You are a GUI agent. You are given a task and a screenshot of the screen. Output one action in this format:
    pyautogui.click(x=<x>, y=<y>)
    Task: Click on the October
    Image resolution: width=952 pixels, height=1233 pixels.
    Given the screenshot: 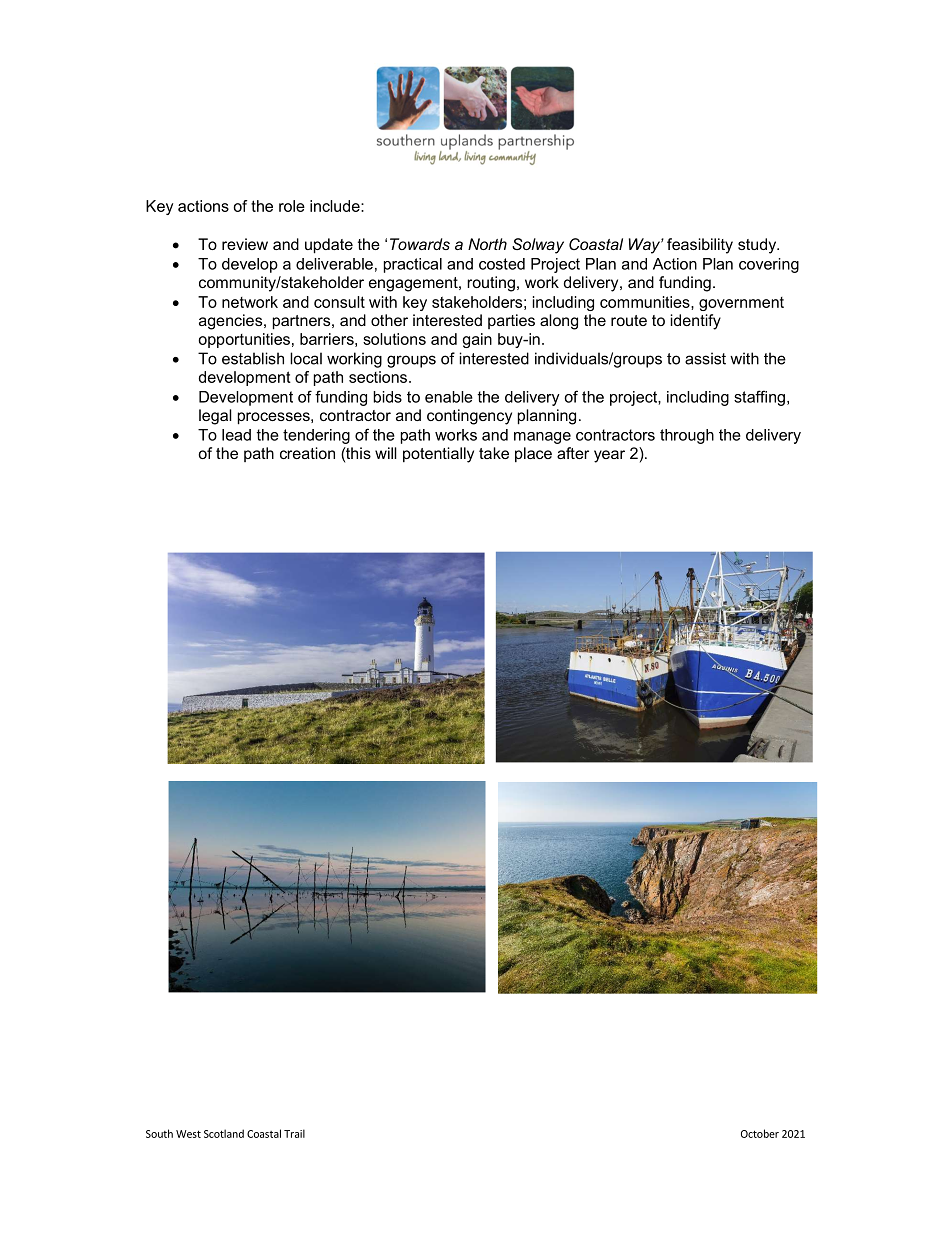 What is the action you would take?
    pyautogui.click(x=760, y=1133)
